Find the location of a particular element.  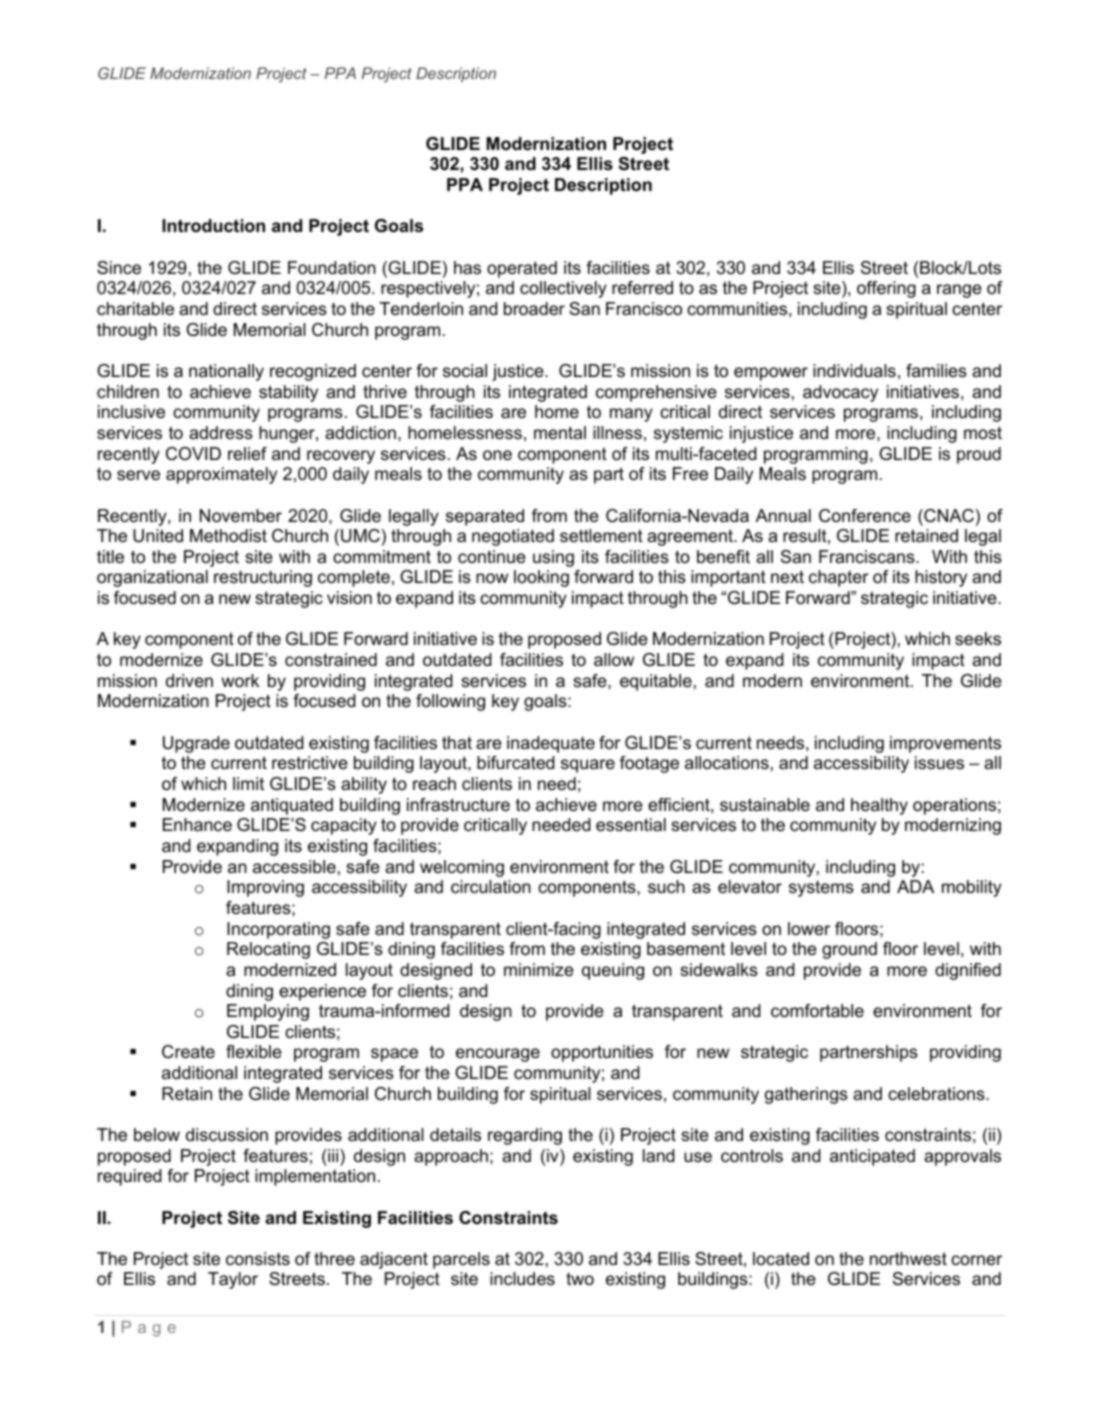

circulation is located at coordinates (491, 887).
